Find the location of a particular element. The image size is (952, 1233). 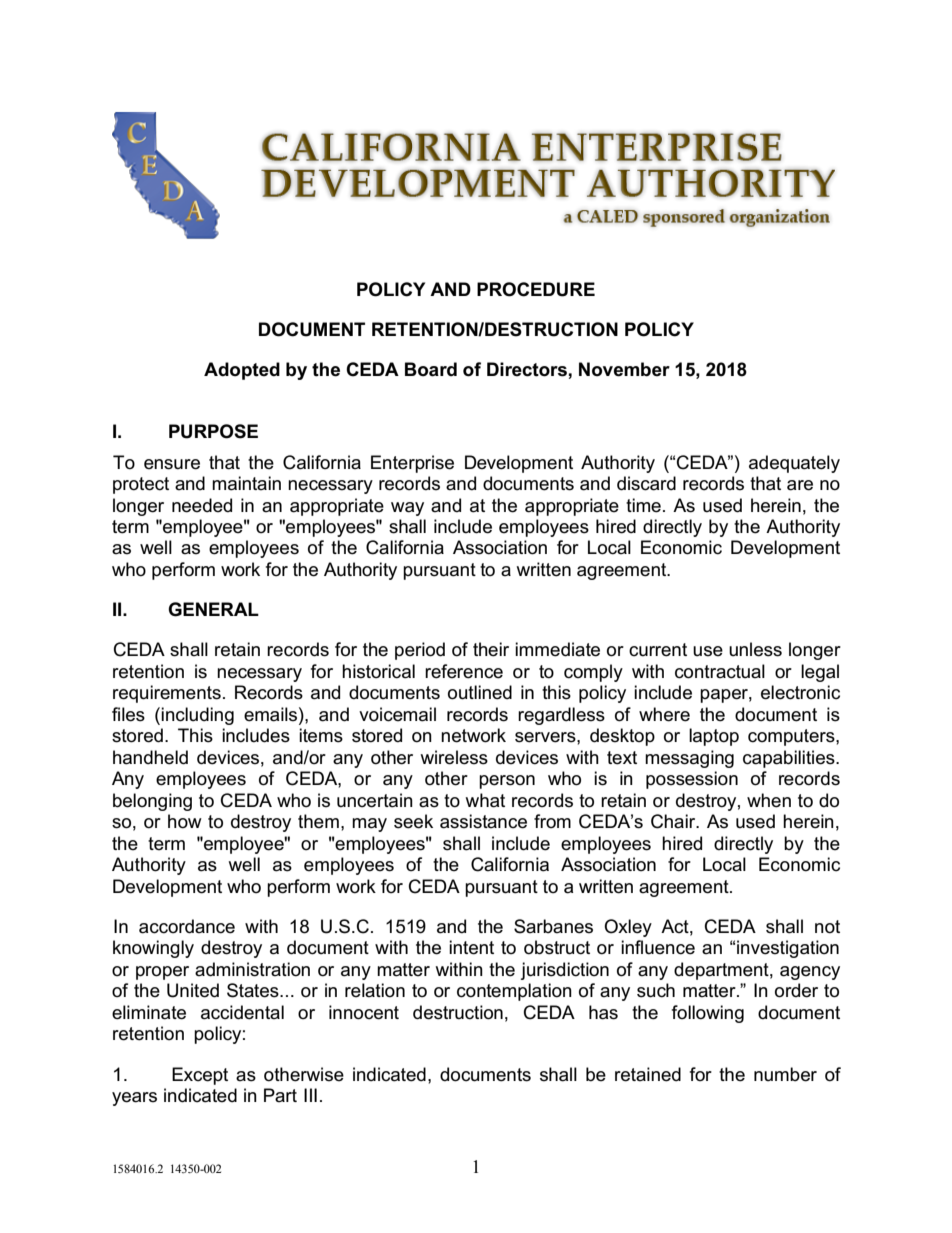

contractual is located at coordinates (720, 671).
